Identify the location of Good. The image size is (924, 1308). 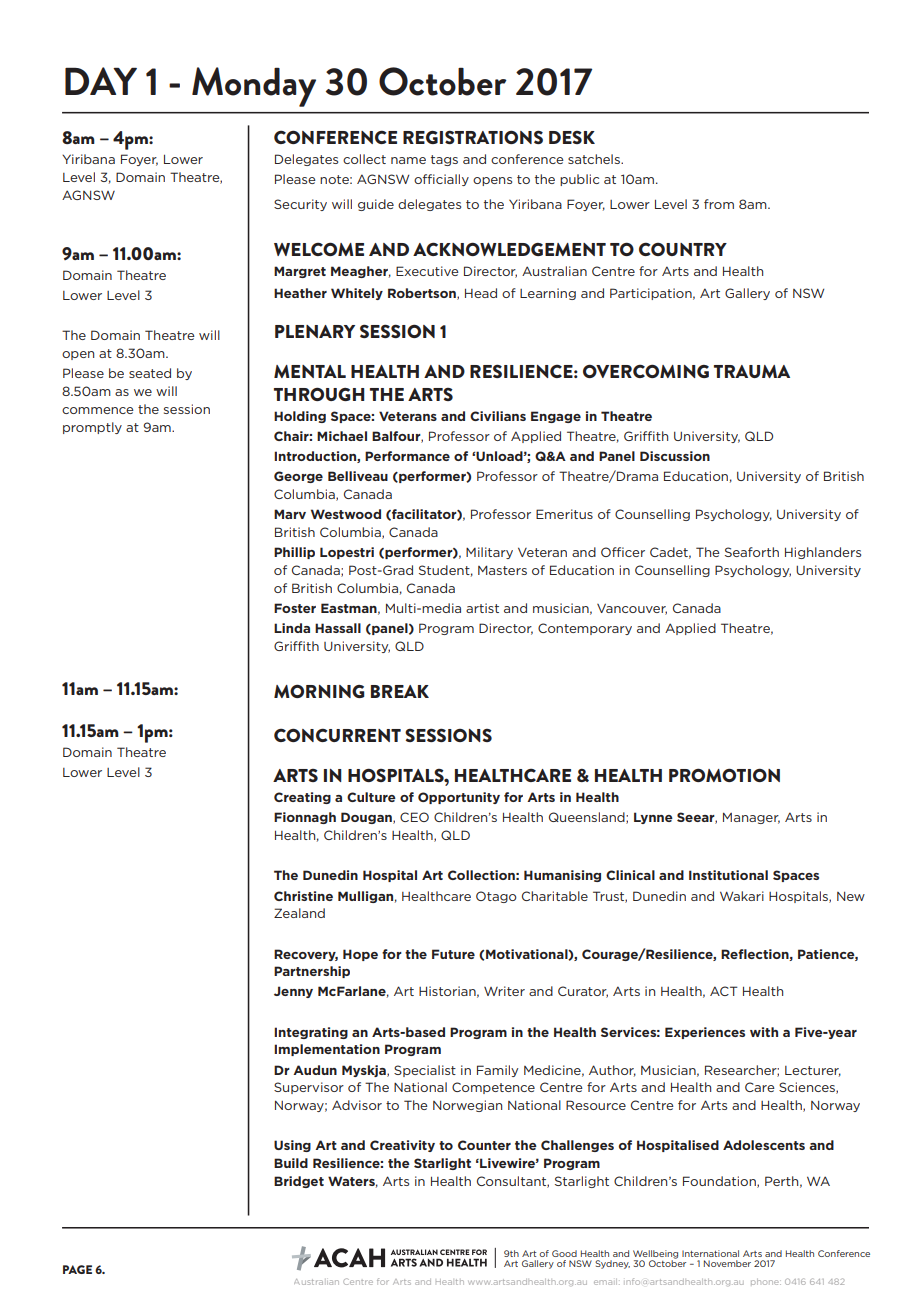
(564, 1253).
